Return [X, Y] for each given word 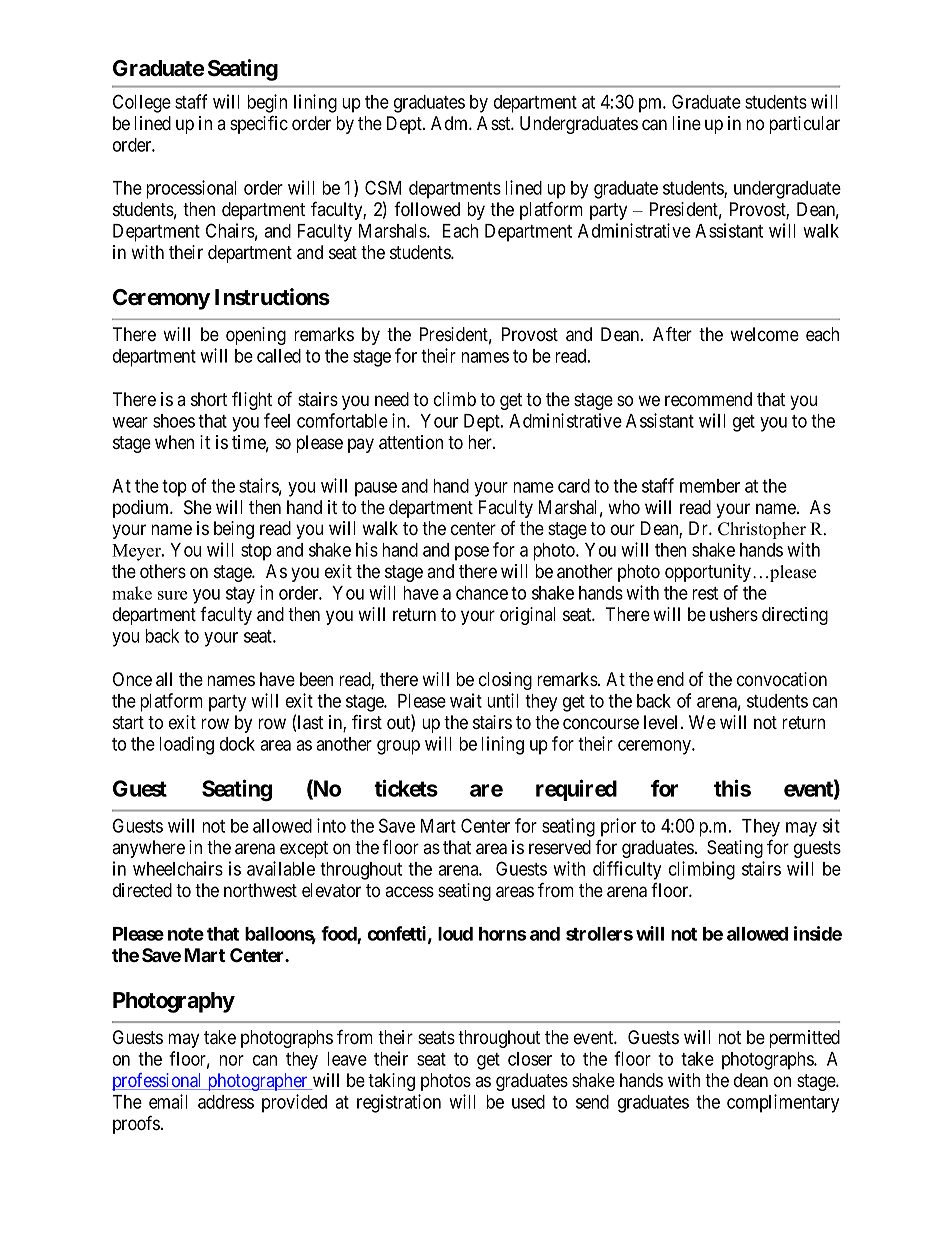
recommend [708, 399]
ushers [734, 614]
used [528, 1102]
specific [259, 124]
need [392, 399]
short [209, 399]
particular [804, 125]
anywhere [148, 849]
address [226, 1102]
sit [831, 825]
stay [240, 595]
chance [482, 593]
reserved [560, 847]
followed [427, 209]
